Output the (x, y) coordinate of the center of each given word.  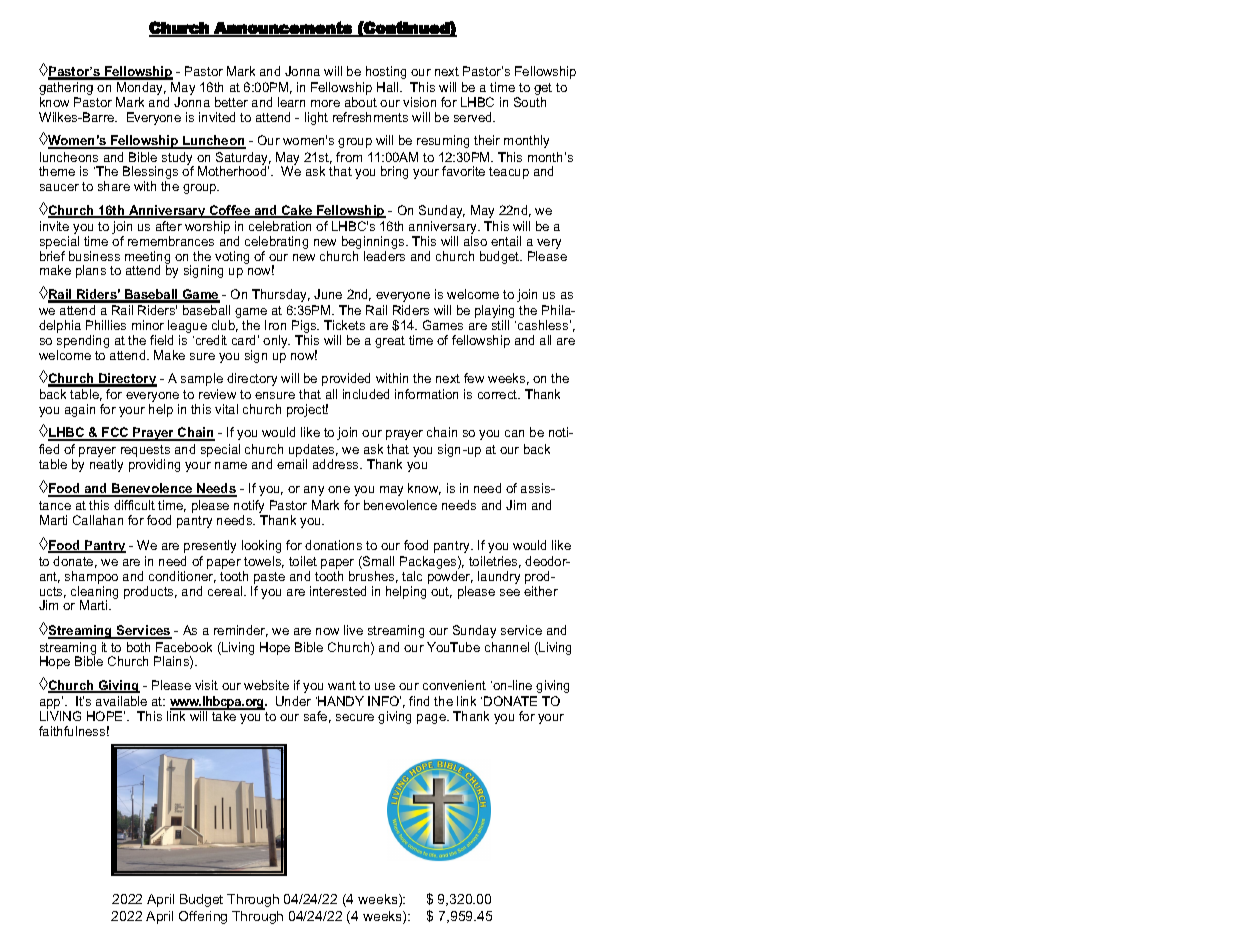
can (514, 433)
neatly (106, 465)
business (94, 256)
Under (293, 701)
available (121, 701)
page (432, 719)
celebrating (276, 242)
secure (355, 717)
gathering (66, 90)
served (474, 117)
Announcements (283, 28)
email (292, 464)
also (475, 241)
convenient (454, 685)
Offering (203, 917)
